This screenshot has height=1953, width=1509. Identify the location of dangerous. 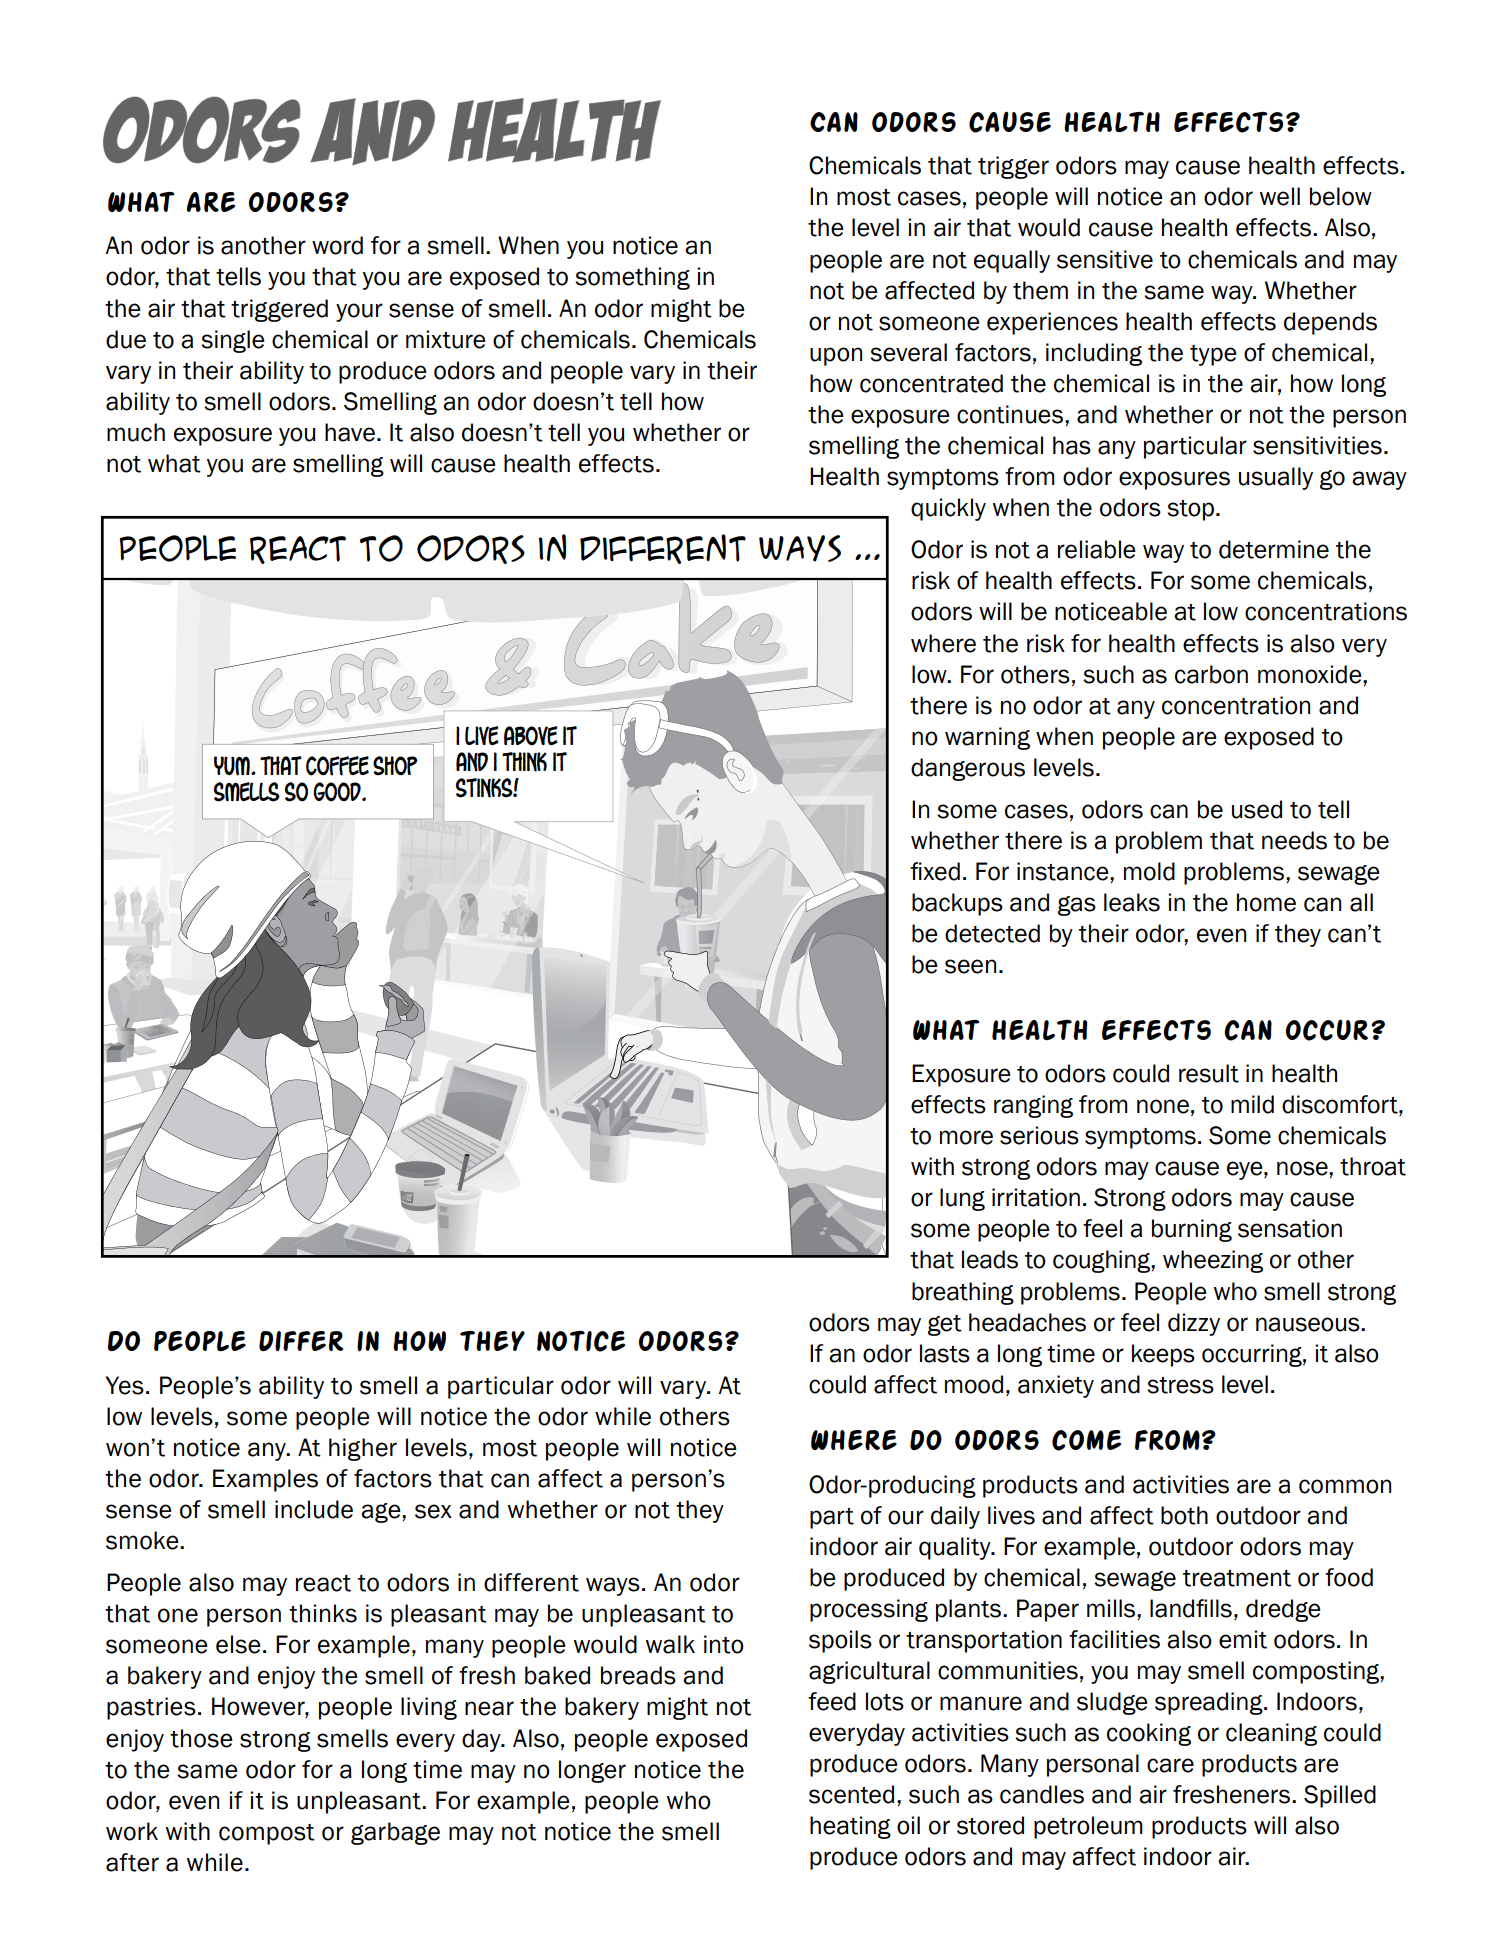
(968, 769).
